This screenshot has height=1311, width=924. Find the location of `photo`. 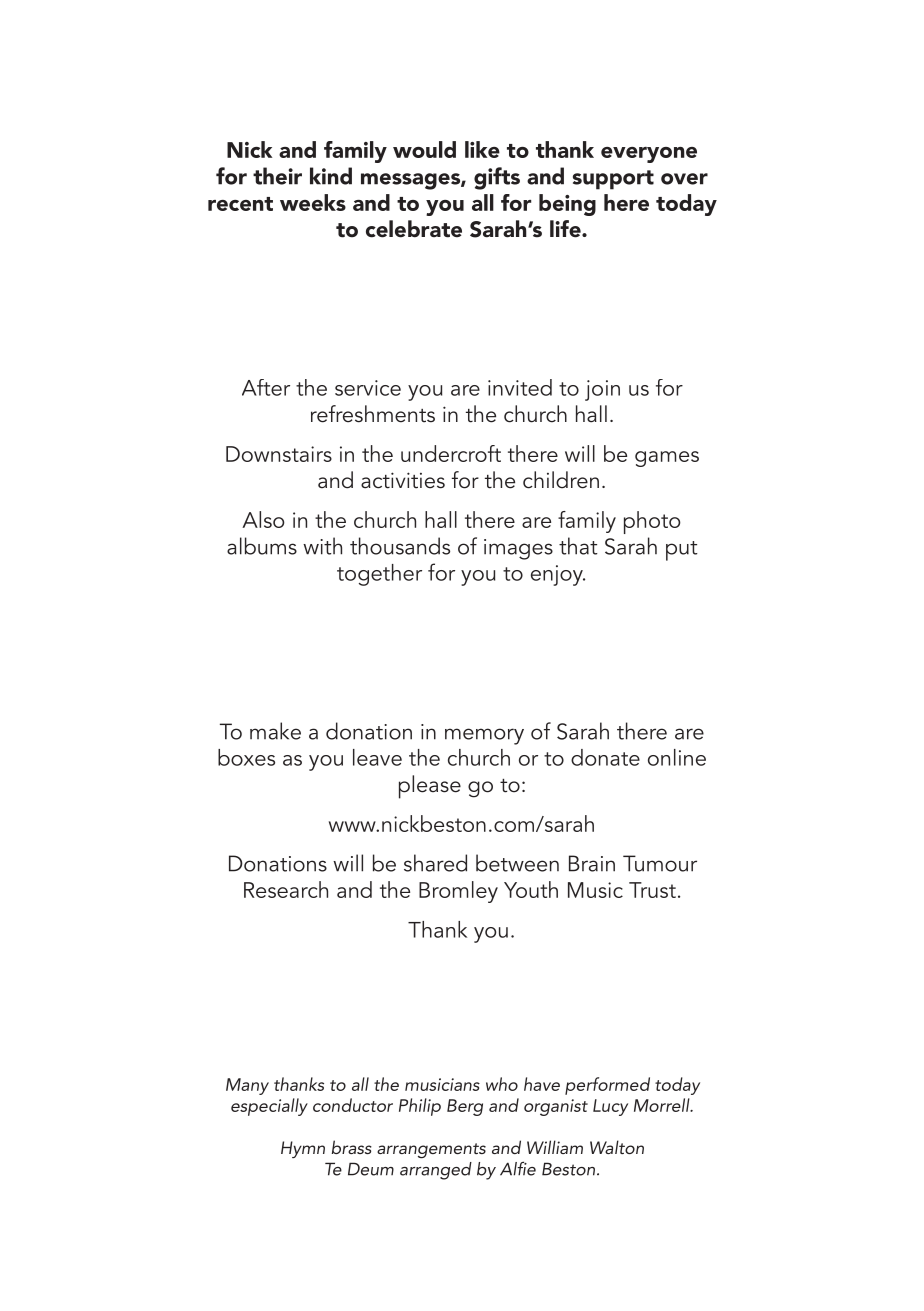

photo is located at coordinates (652, 522).
